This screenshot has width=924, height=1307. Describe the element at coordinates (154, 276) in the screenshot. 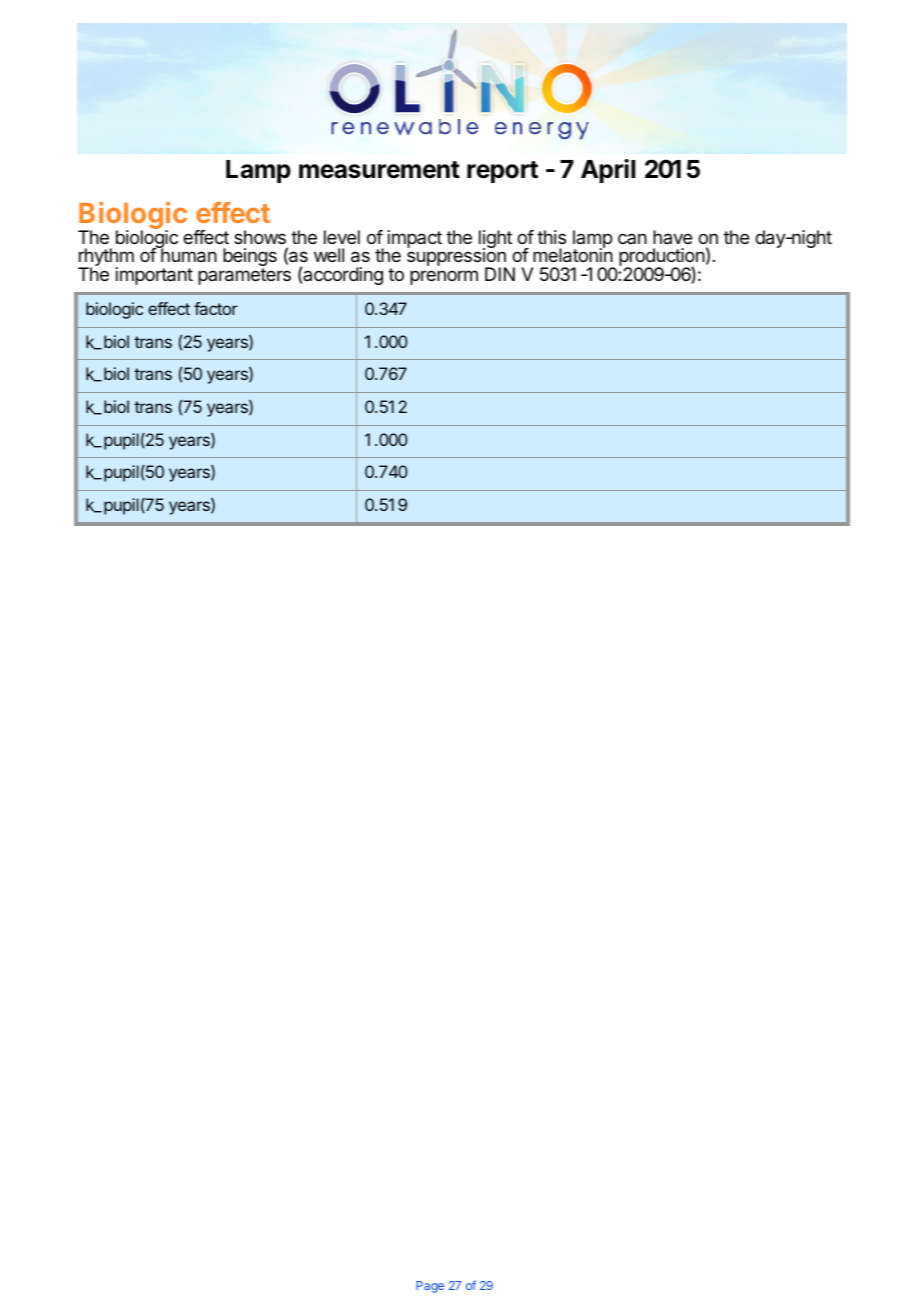

I see `important` at that location.
